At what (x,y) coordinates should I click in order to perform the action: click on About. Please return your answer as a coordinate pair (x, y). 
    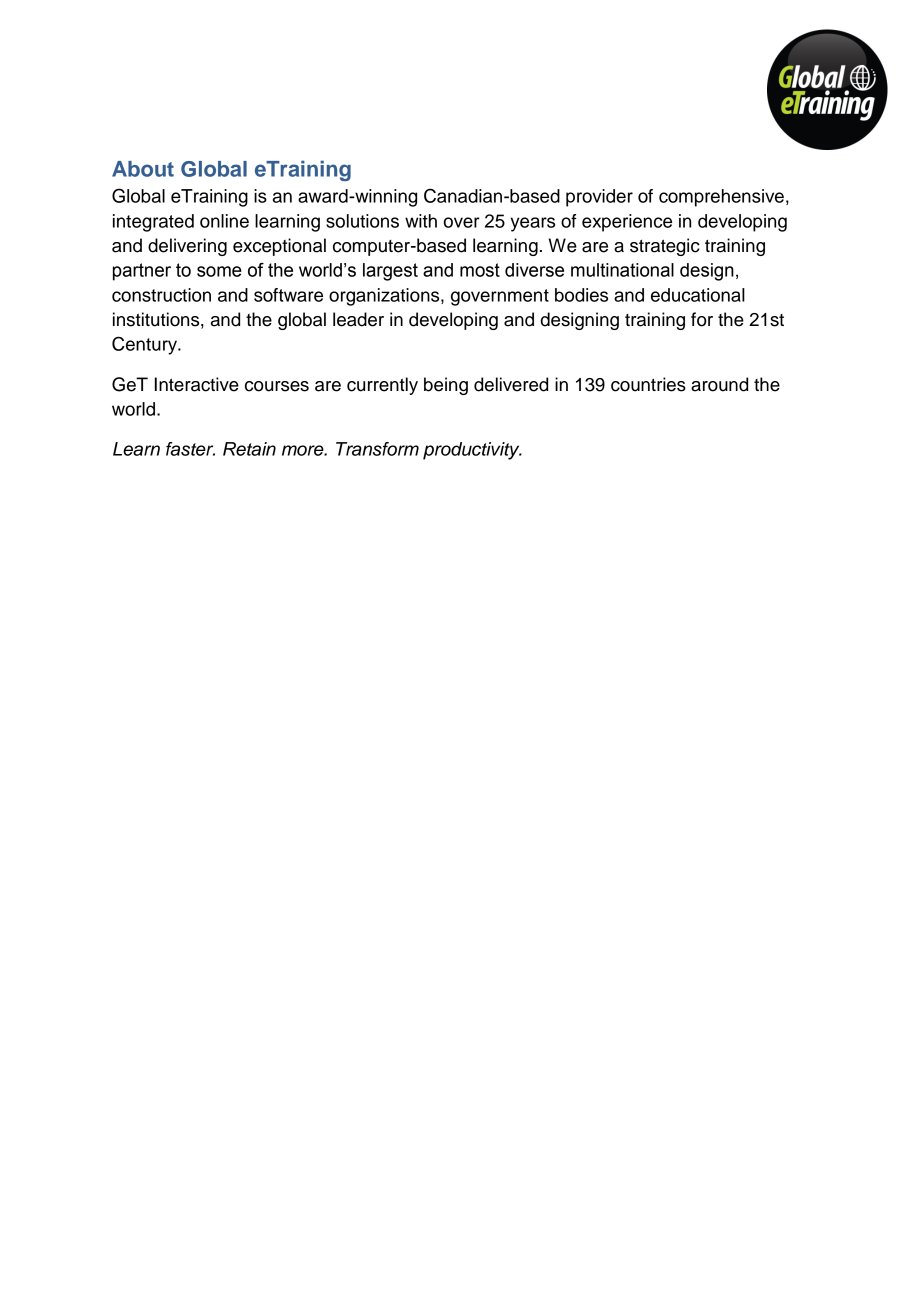
    Looking at the image, I should click on (143, 169).
